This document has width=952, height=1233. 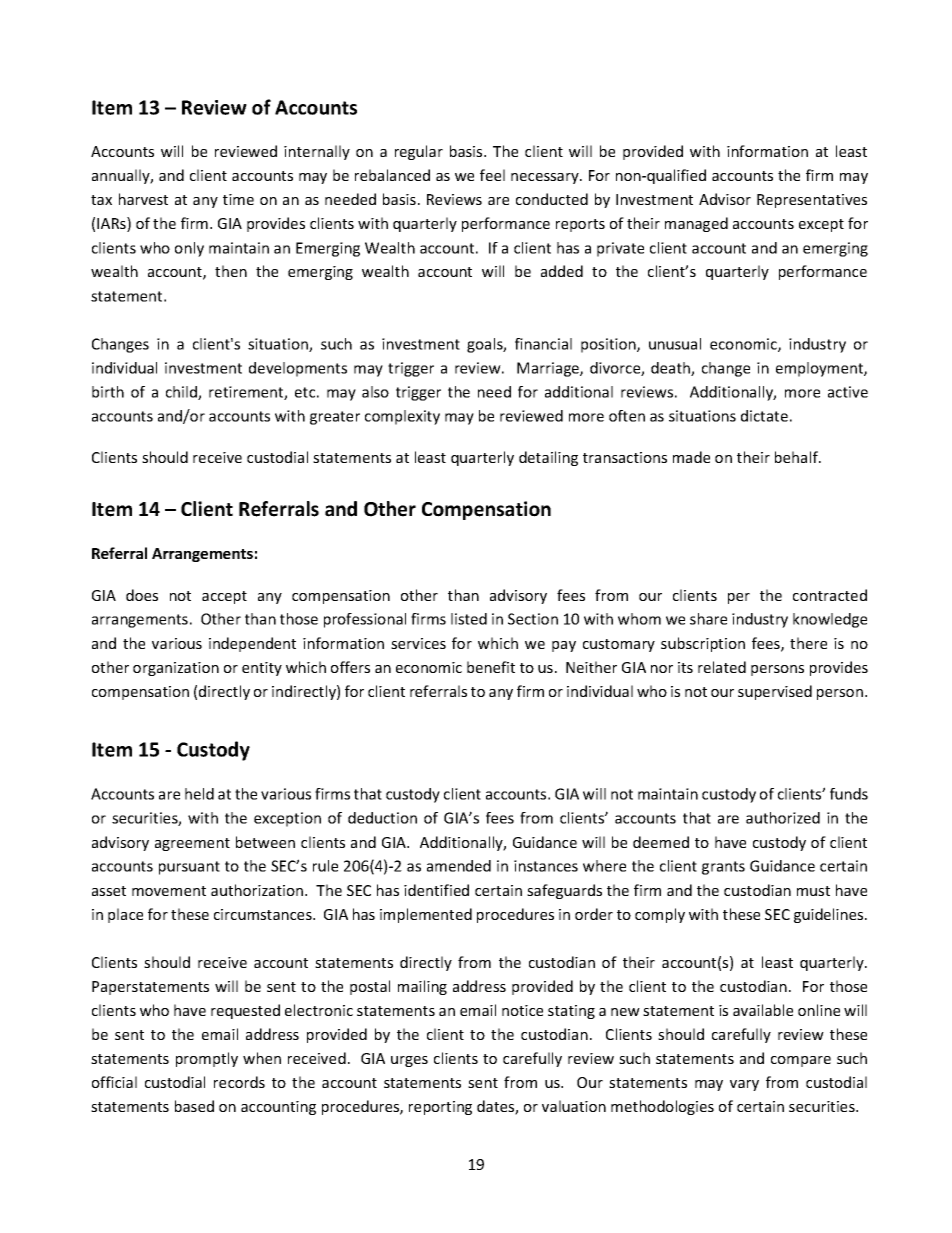 I want to click on reporting, so click(x=440, y=1108).
